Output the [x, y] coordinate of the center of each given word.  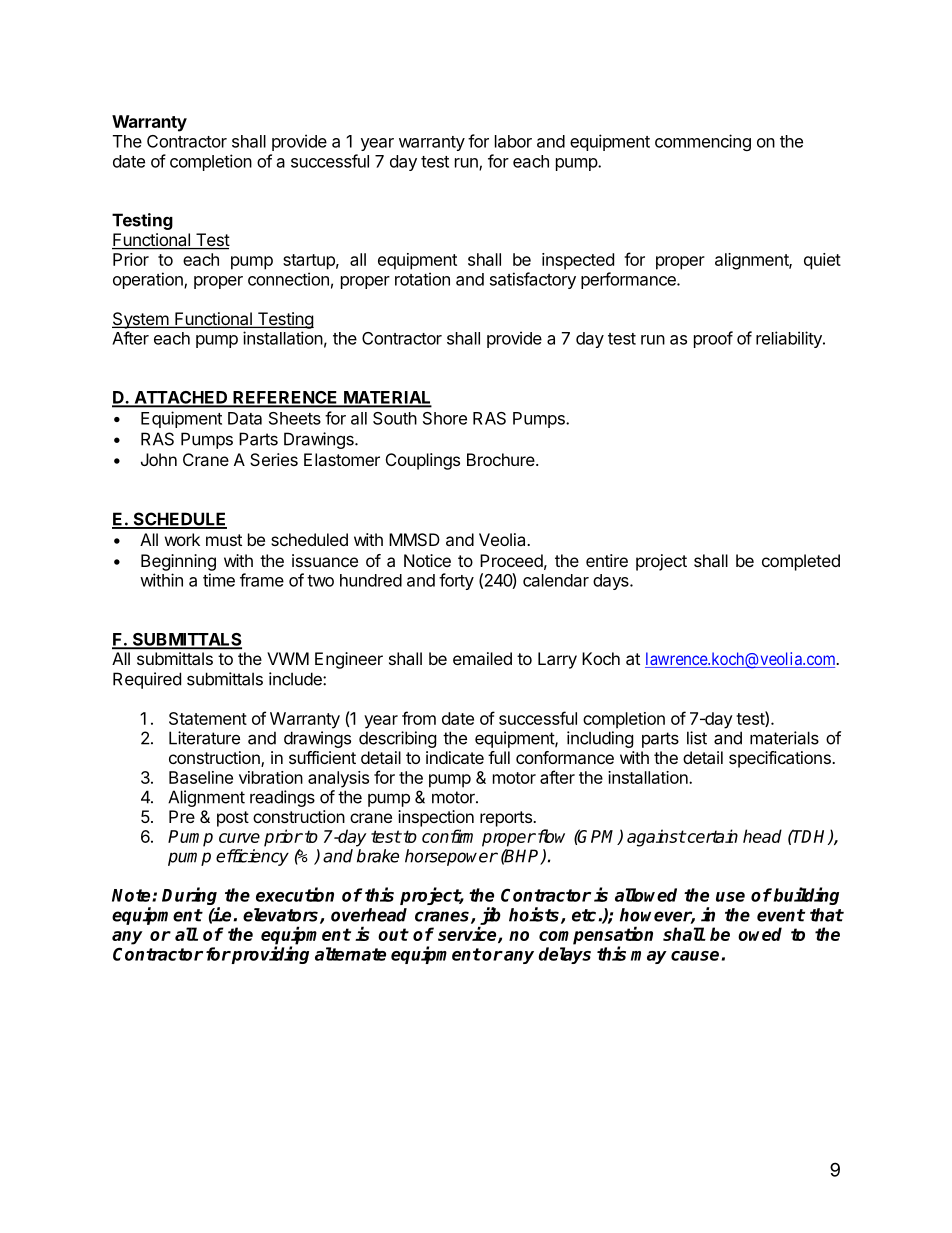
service [468, 934]
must [224, 540]
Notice [427, 560]
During [191, 897]
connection [288, 279]
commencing [703, 142]
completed [801, 562]
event [781, 915]
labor [513, 141]
